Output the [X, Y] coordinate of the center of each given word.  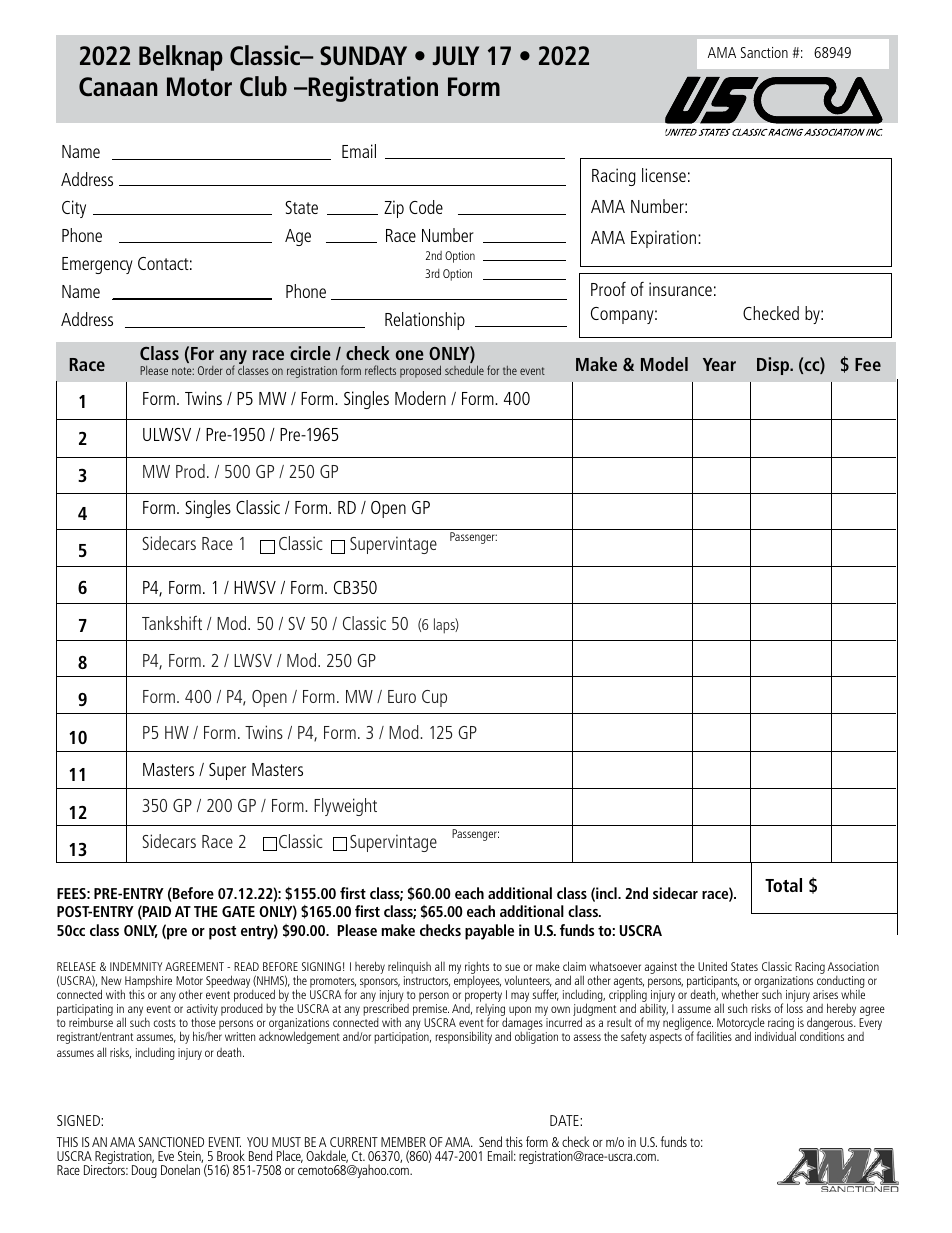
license [664, 175]
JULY [456, 55]
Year [719, 364]
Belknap [181, 58]
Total [783, 885]
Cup [434, 698]
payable [489, 932]
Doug [144, 1171]
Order [210, 370]
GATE [238, 911]
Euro [402, 696]
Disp [774, 366]
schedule [464, 370]
